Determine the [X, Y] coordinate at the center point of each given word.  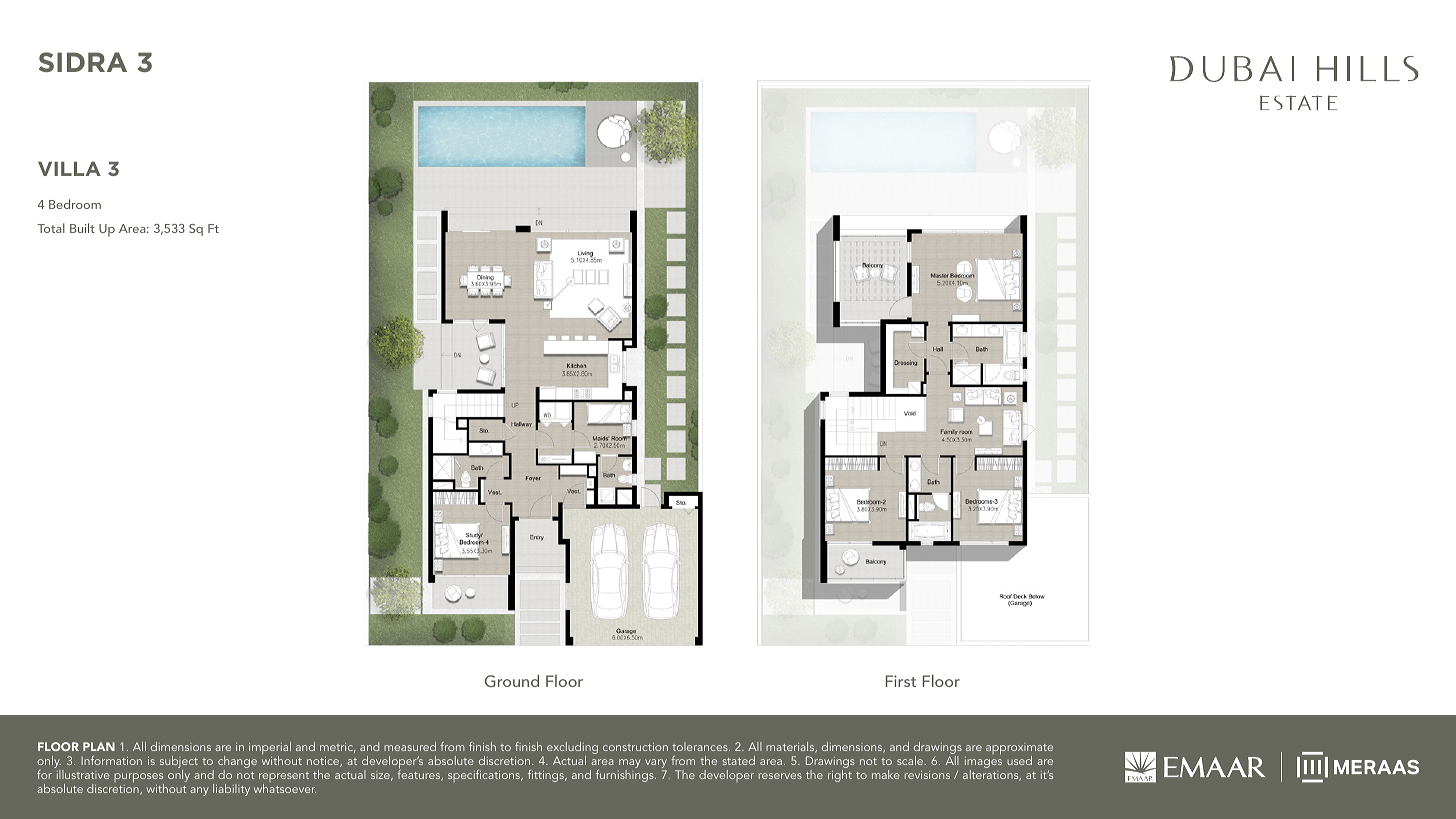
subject [179, 763]
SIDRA [83, 62]
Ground [512, 680]
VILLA [69, 168]
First [901, 681]
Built [82, 228]
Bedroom [75, 204]
